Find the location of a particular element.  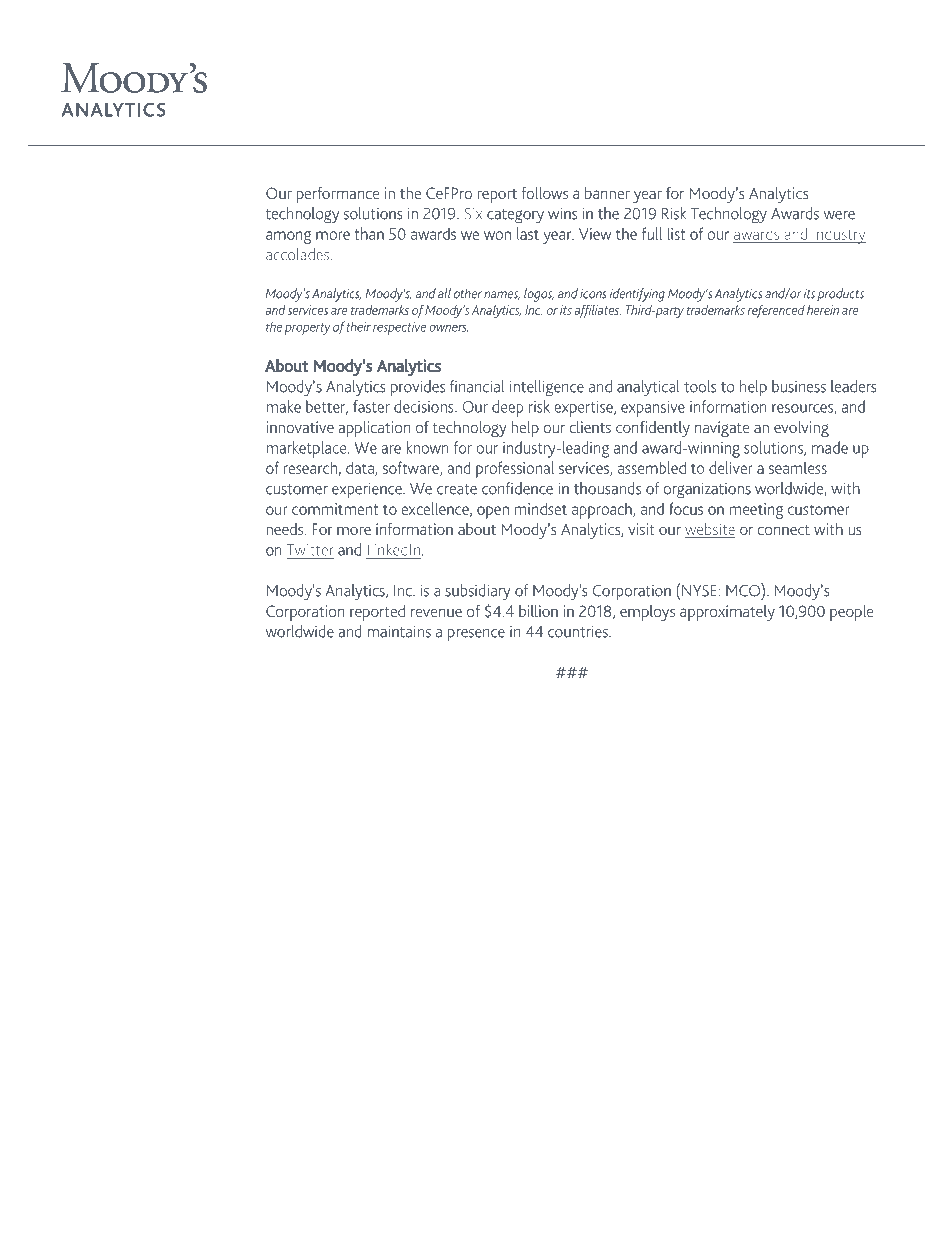

all is located at coordinates (444, 293).
